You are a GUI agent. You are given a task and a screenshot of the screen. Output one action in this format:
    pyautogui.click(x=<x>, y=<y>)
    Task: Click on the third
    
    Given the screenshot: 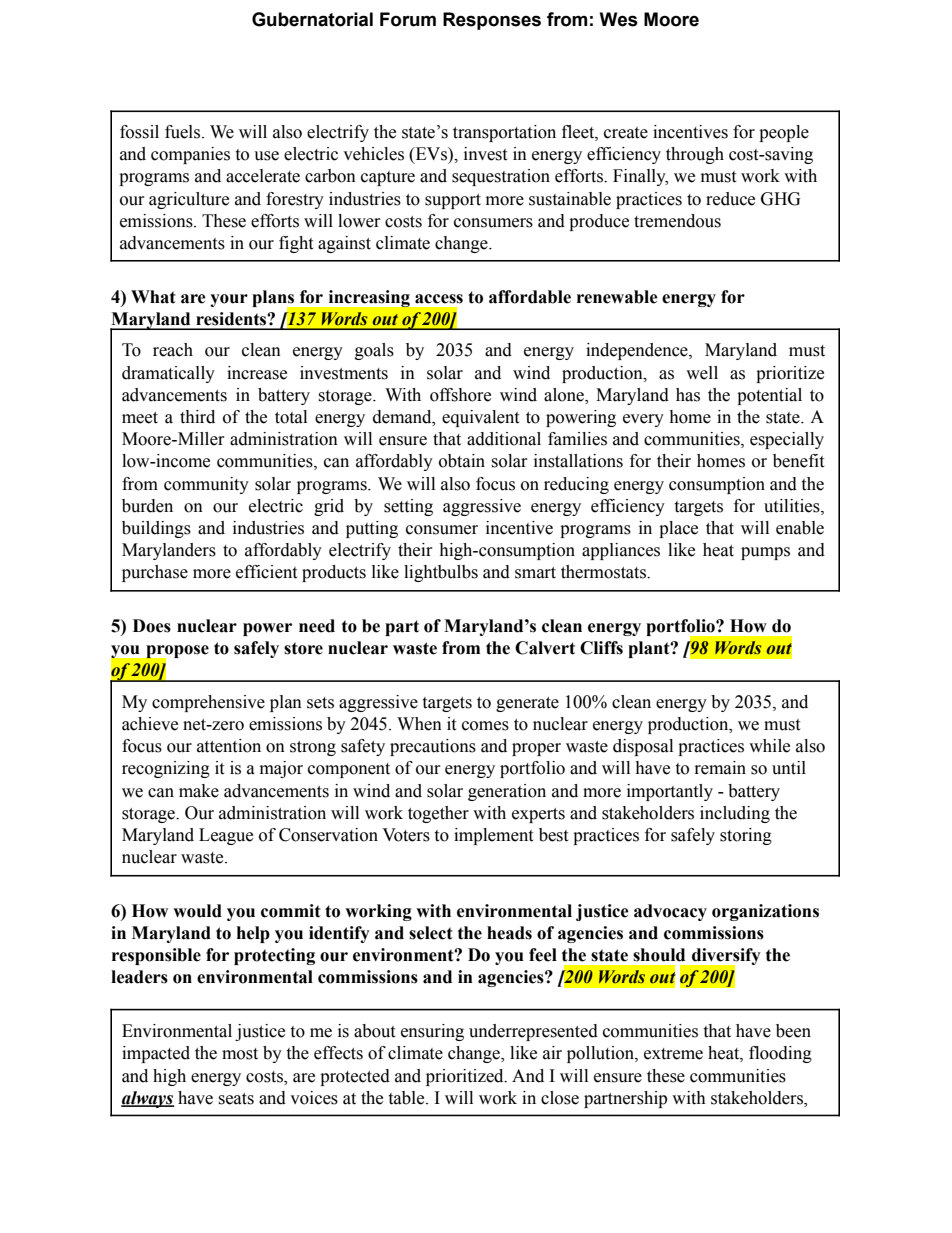 What is the action you would take?
    pyautogui.click(x=197, y=417)
